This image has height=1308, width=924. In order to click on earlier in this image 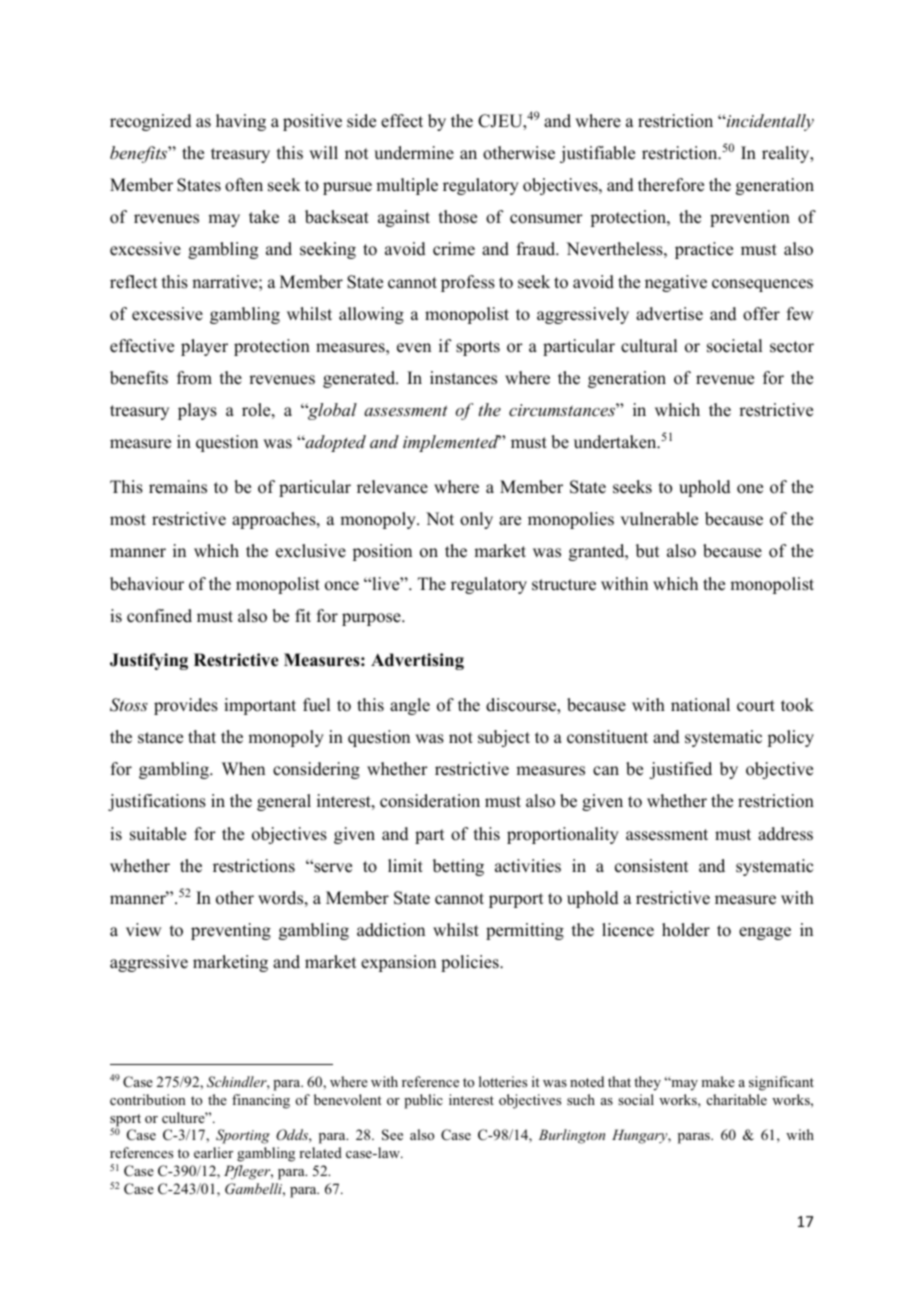, I will do `click(213, 1152)`.
